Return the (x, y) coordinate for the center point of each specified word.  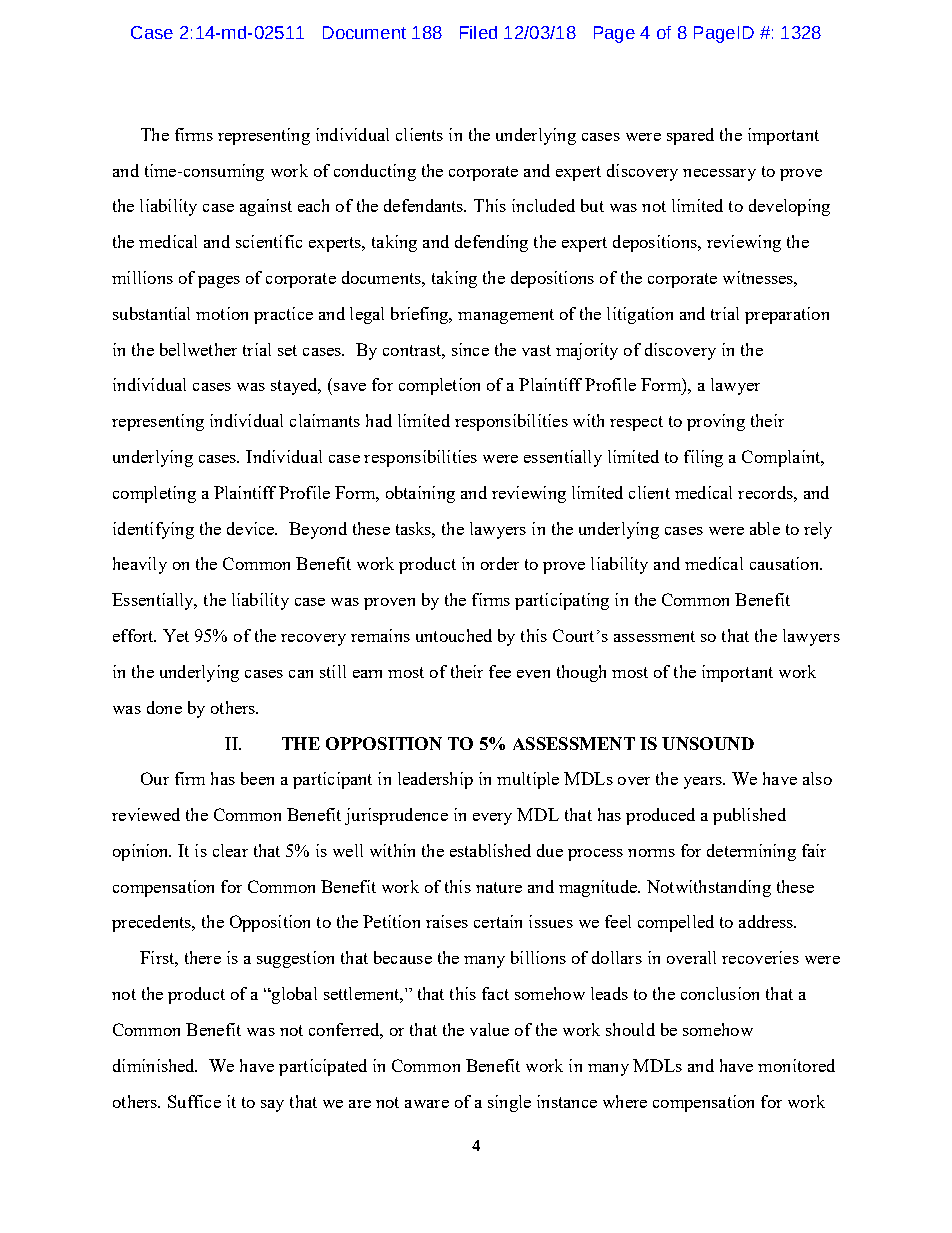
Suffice (194, 1101)
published (749, 816)
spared (690, 136)
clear (230, 850)
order (500, 563)
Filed (478, 32)
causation (786, 563)
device (252, 528)
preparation (787, 315)
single (509, 1103)
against (266, 207)
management (506, 316)
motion (222, 313)
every (492, 819)
